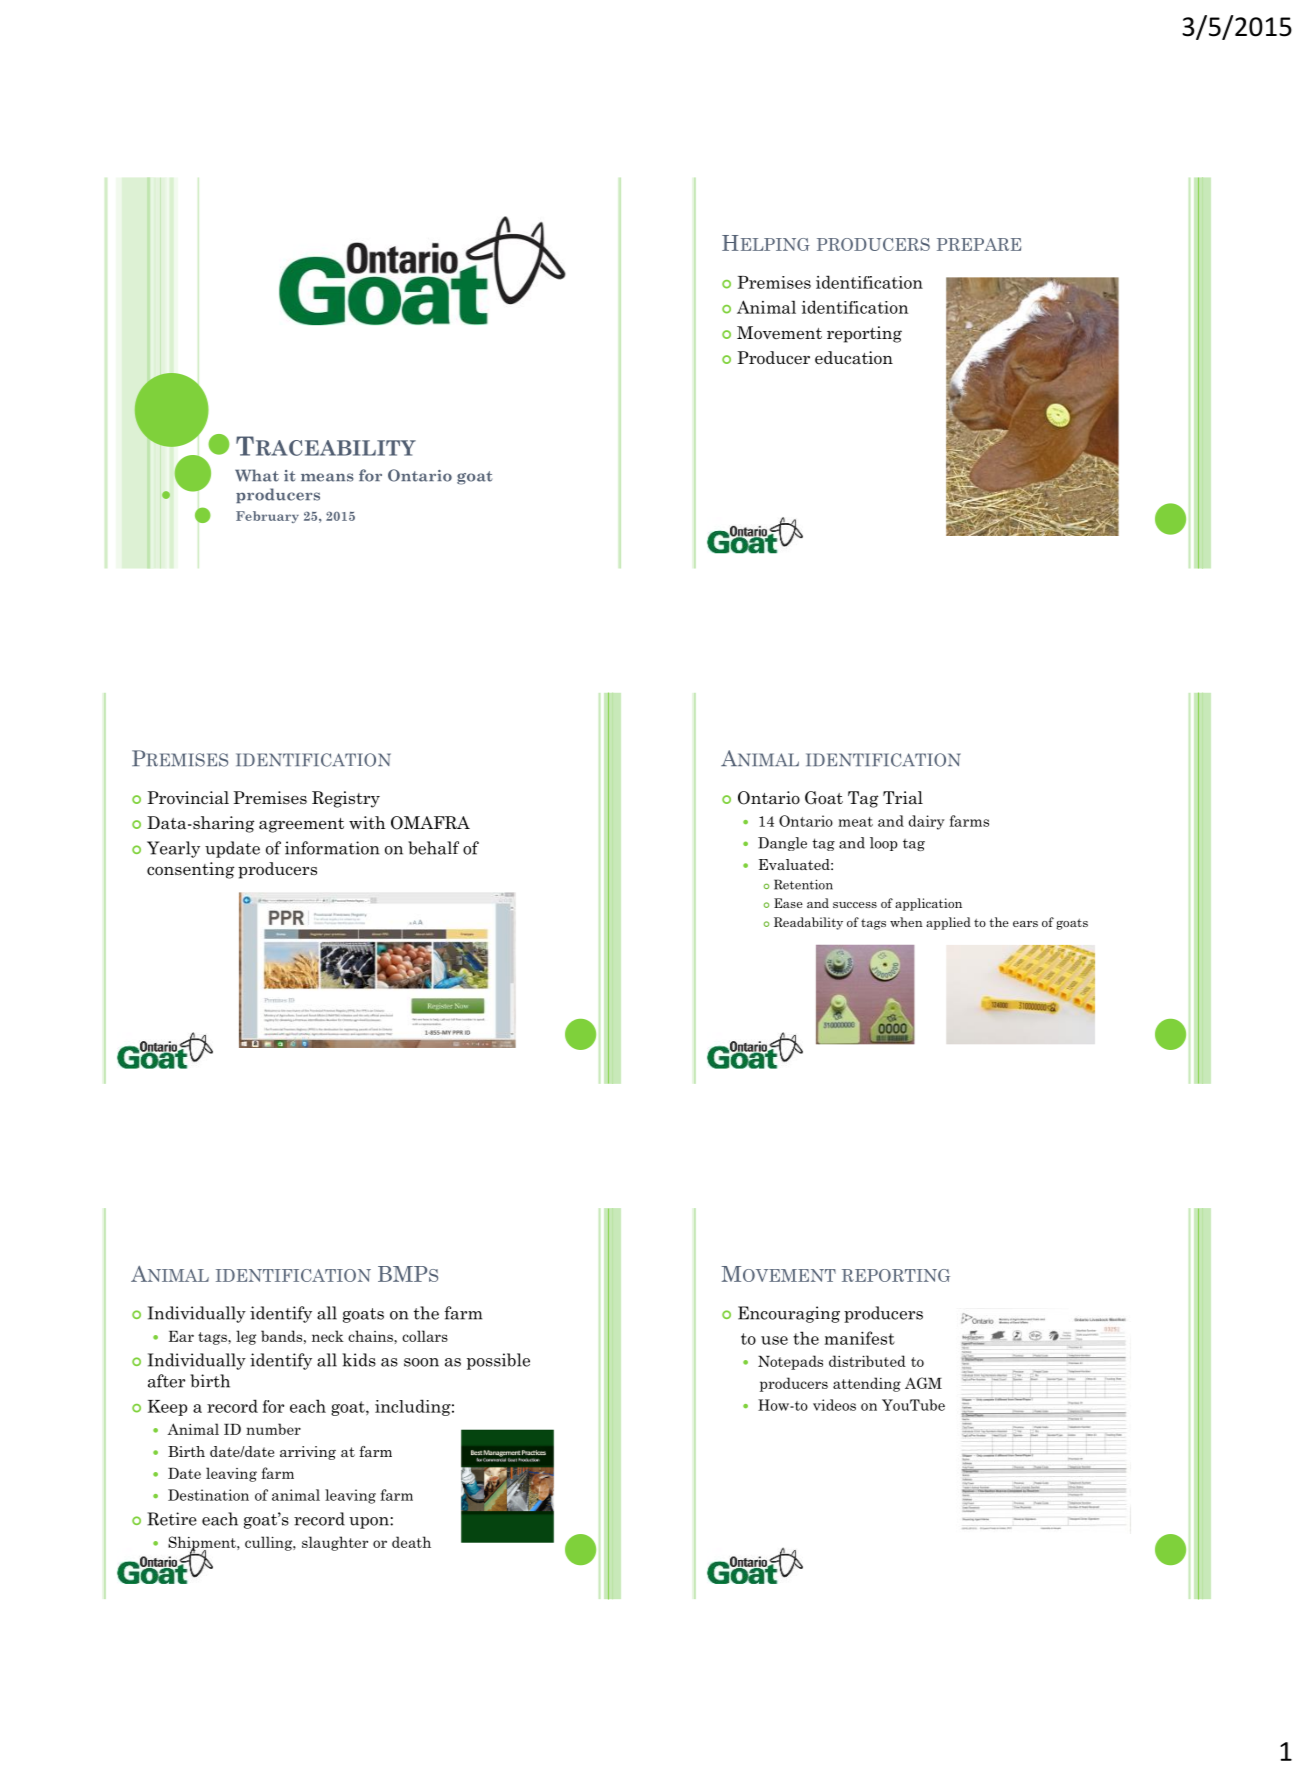  I want to click on Destination, so click(208, 1495).
